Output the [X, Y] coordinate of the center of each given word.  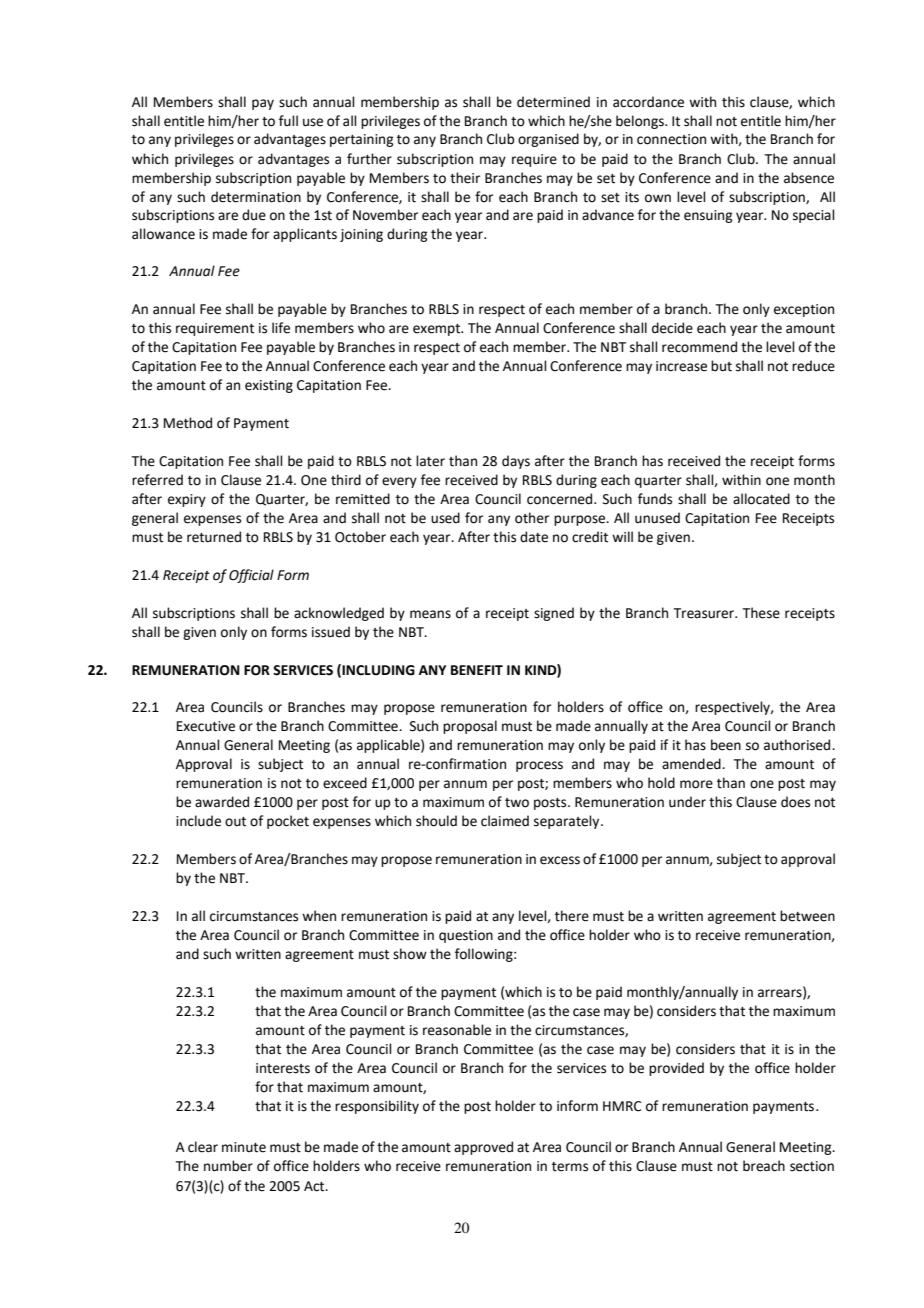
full [288, 121]
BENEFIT [477, 670]
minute [244, 1147]
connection [671, 139]
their [465, 178]
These [761, 613]
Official [251, 576]
